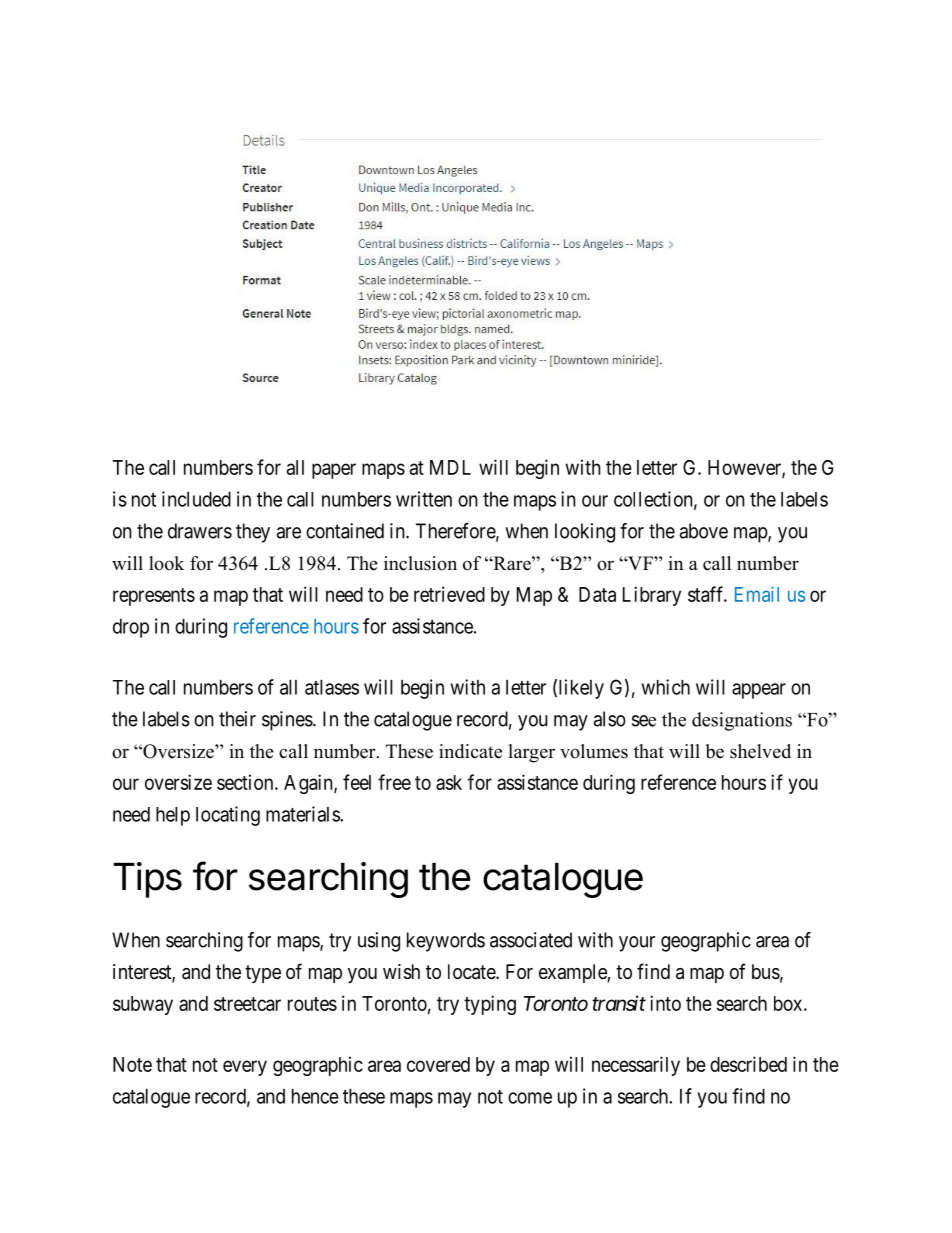 The height and width of the document is (1233, 952). What do you see at coordinates (424, 499) in the document?
I see `written` at bounding box center [424, 499].
